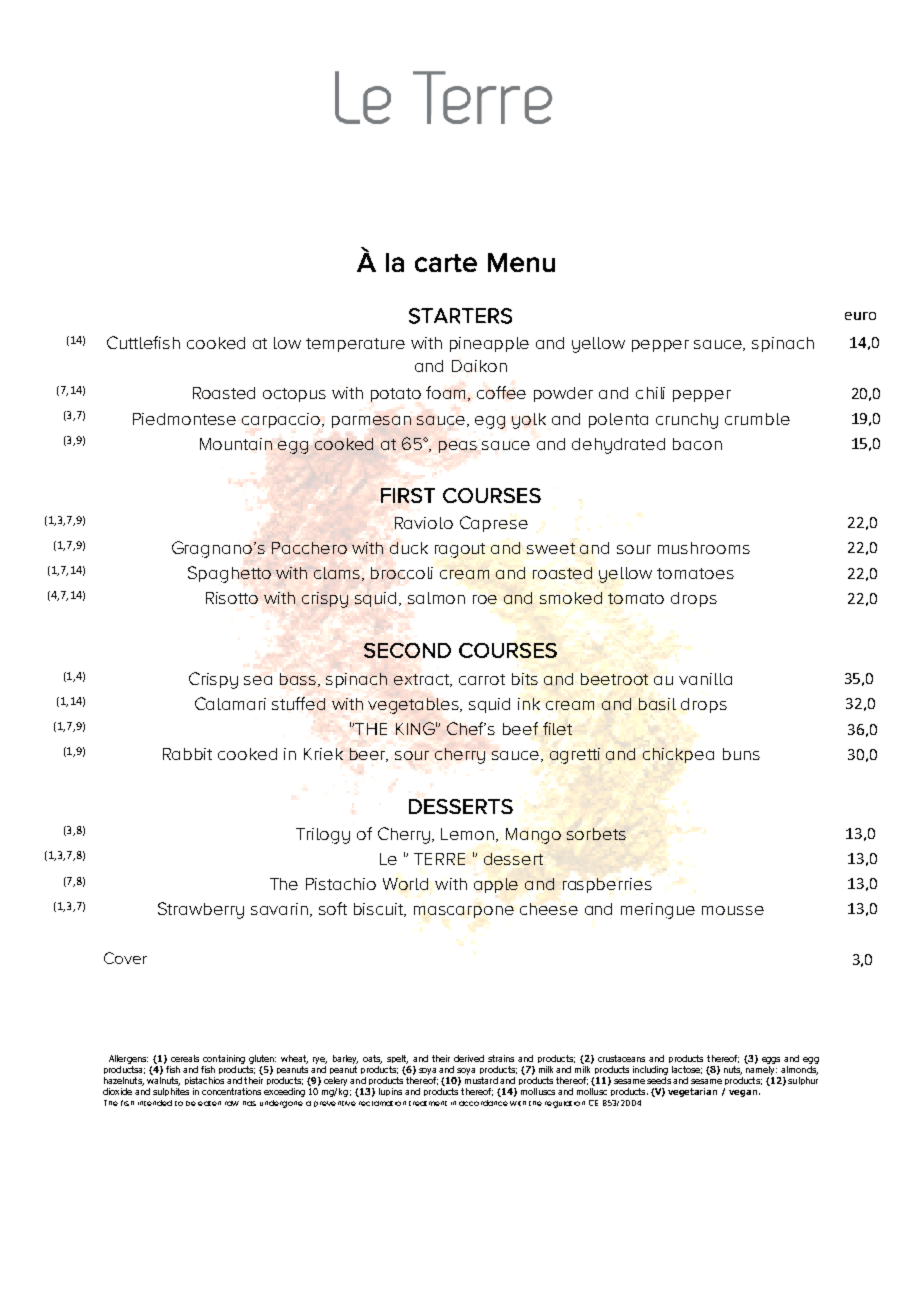 The height and width of the screenshot is (1308, 924). I want to click on Risotto, so click(232, 598).
